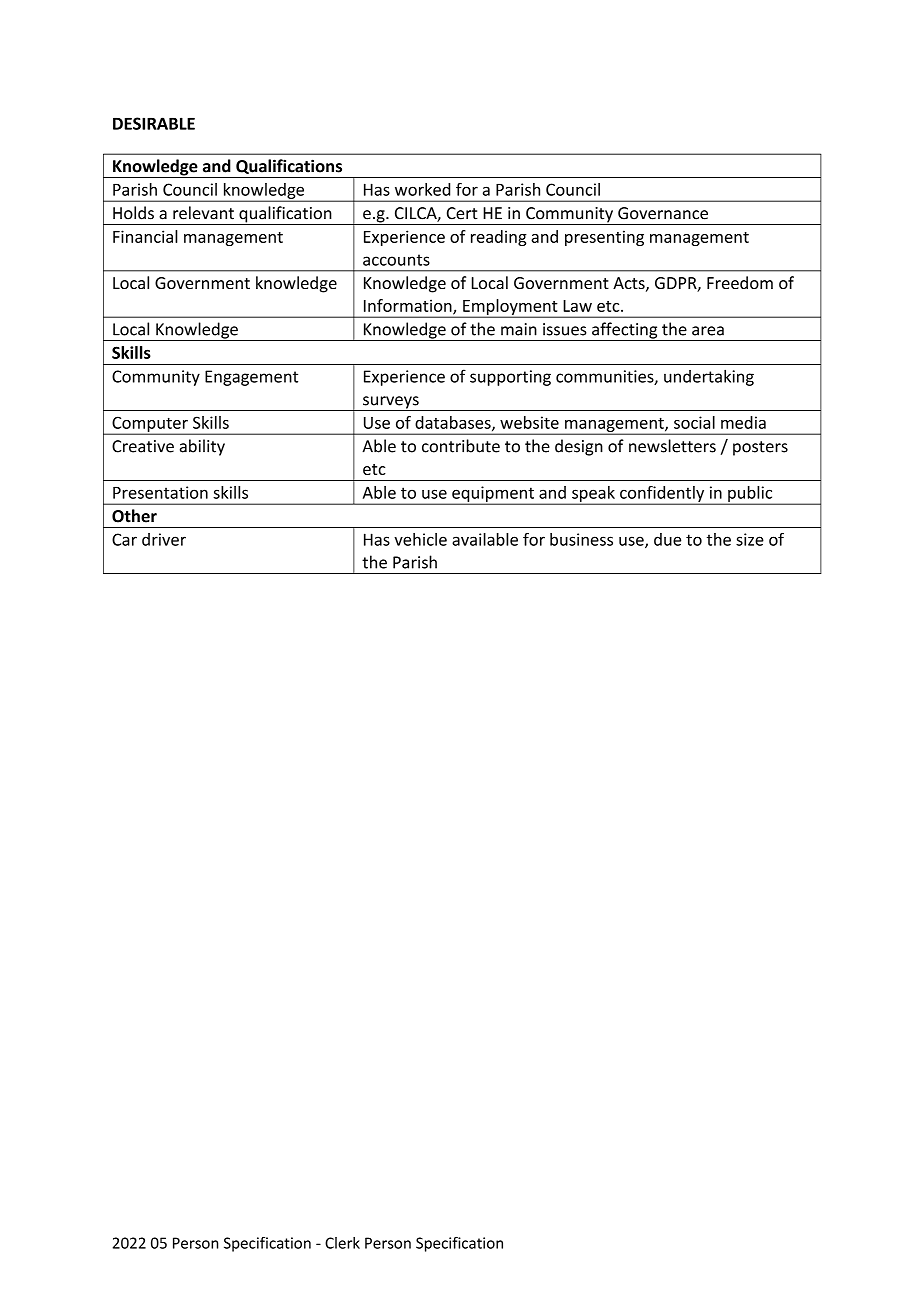 The height and width of the screenshot is (1308, 924). What do you see at coordinates (663, 213) in the screenshot?
I see `Governance` at bounding box center [663, 213].
